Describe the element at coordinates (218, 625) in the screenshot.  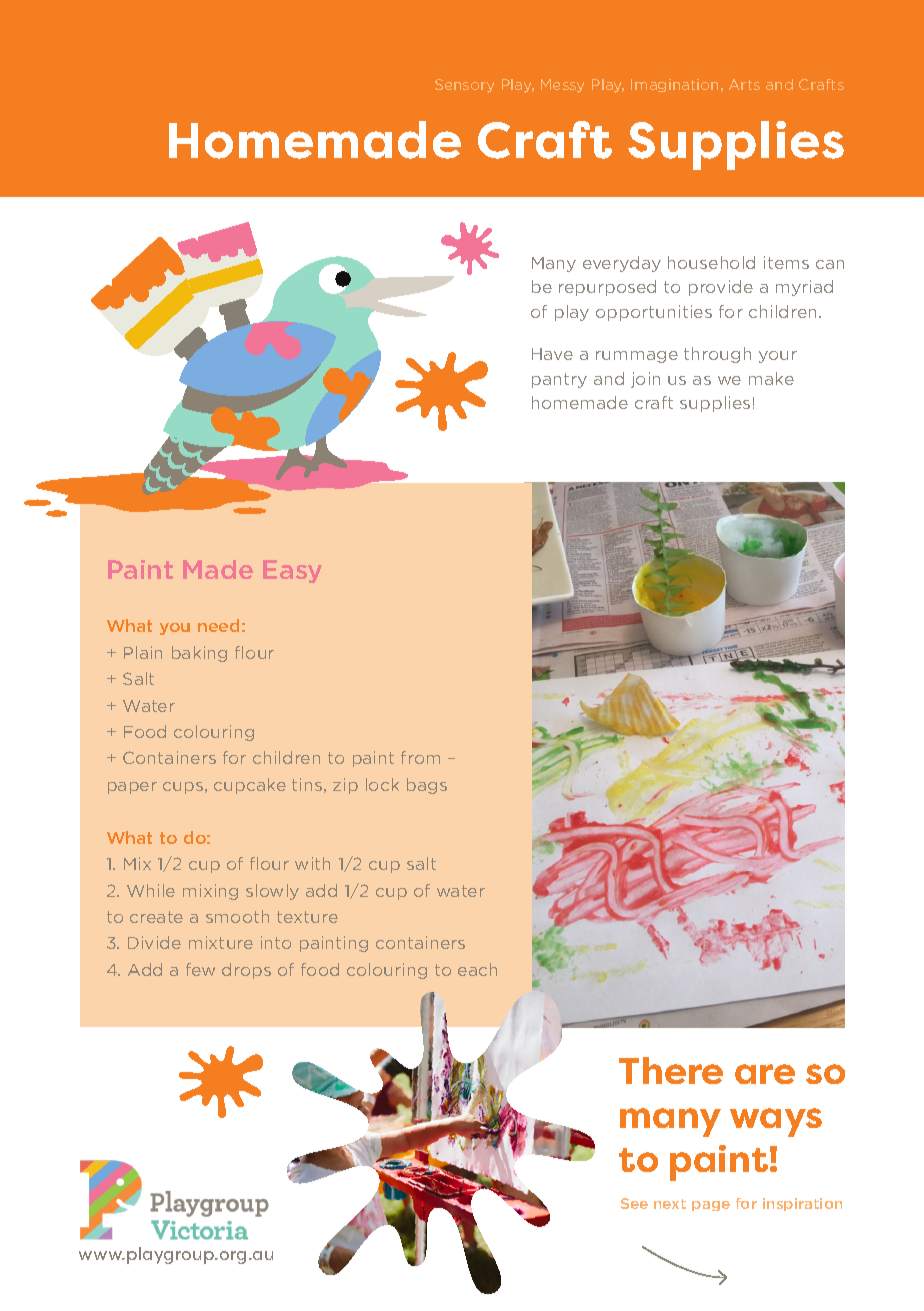
I see `need` at that location.
